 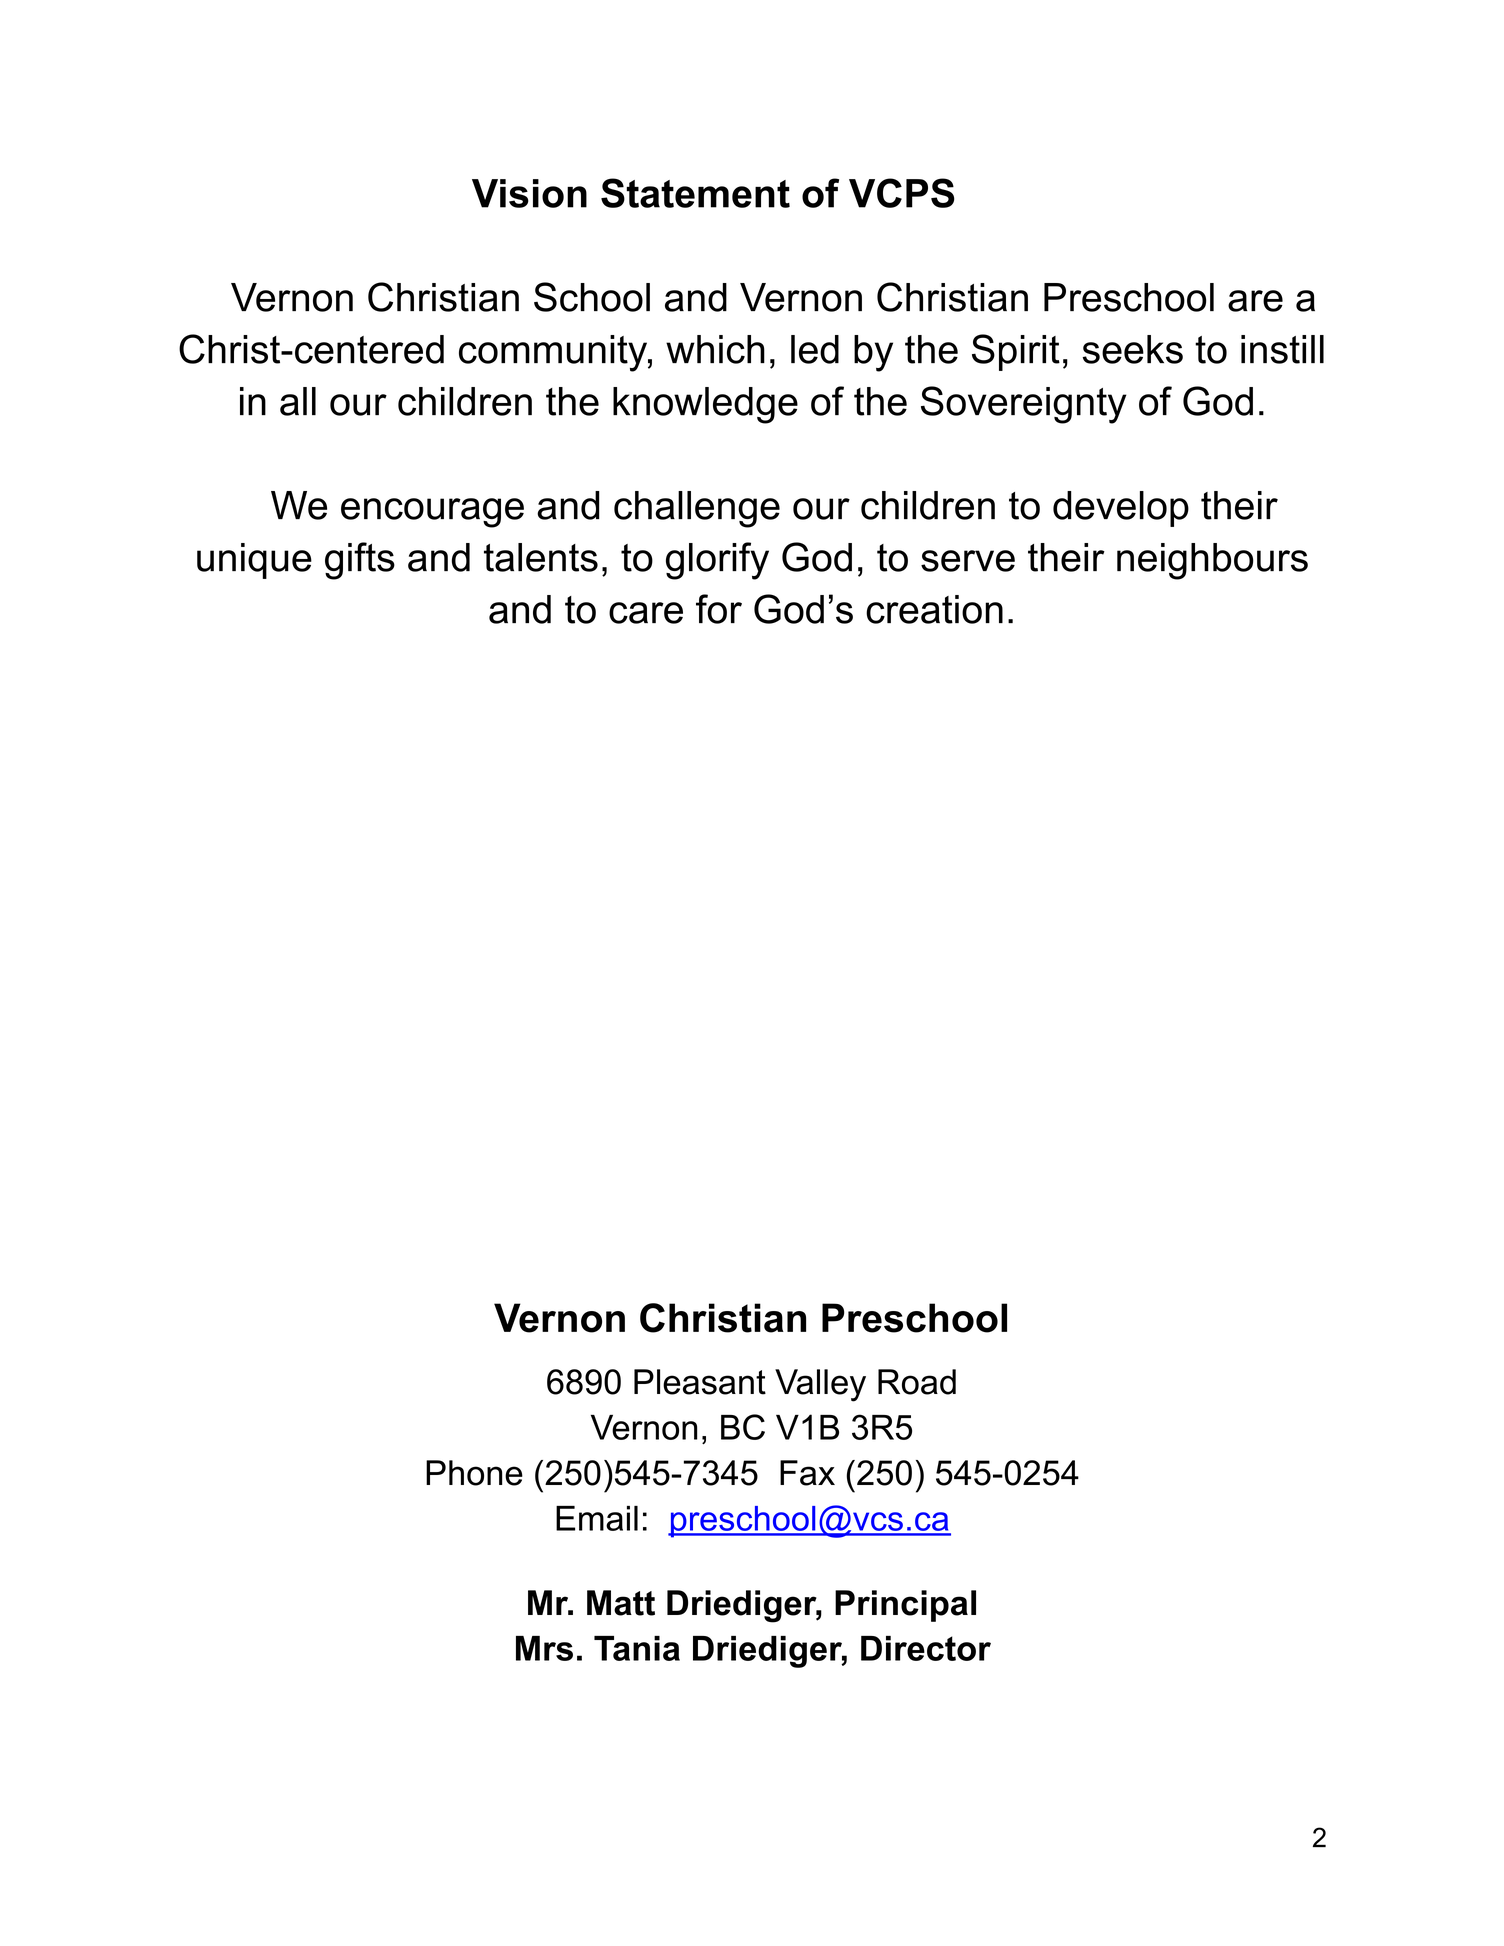 I want to click on Valley, so click(x=820, y=1385).
